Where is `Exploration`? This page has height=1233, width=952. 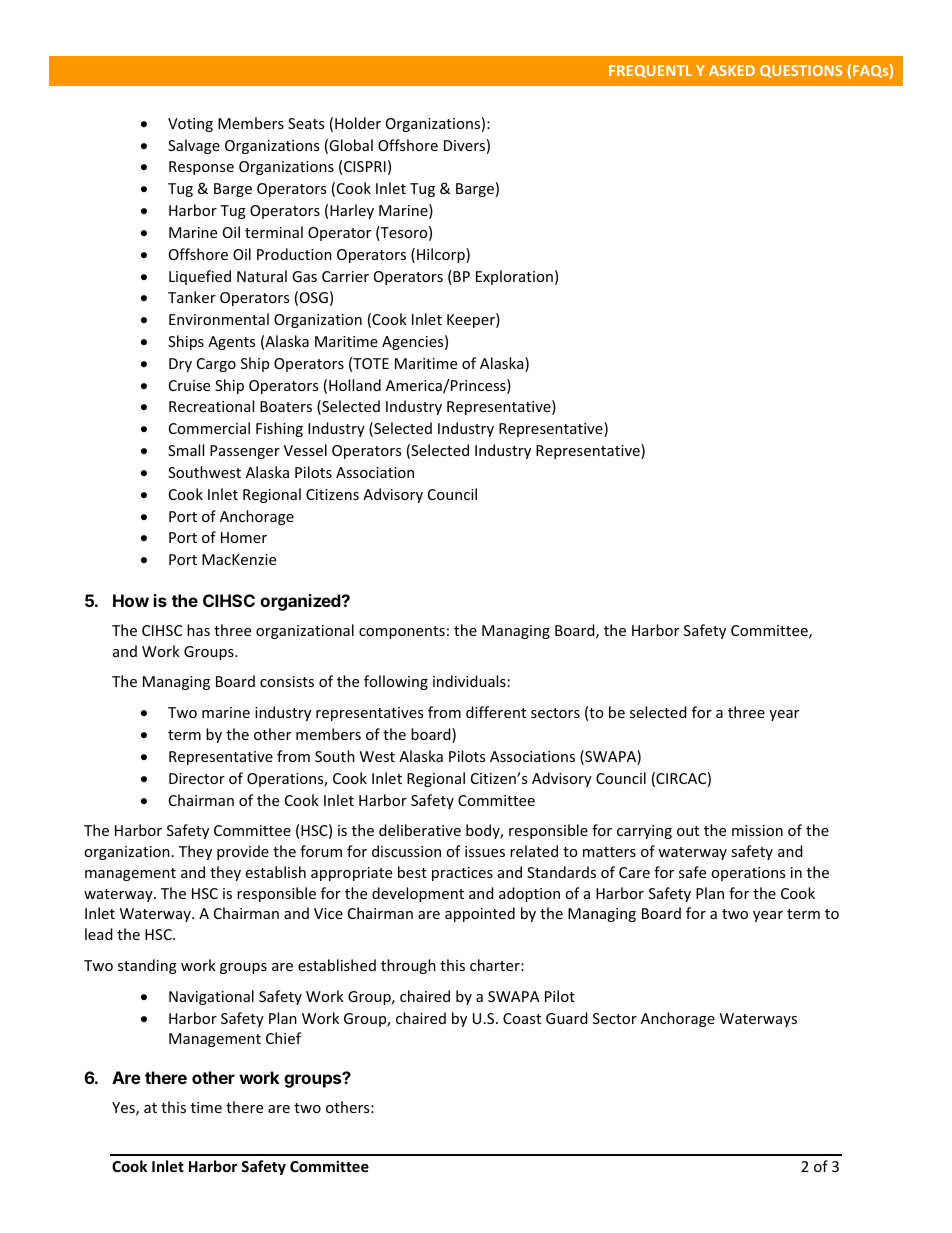 Exploration is located at coordinates (514, 277).
